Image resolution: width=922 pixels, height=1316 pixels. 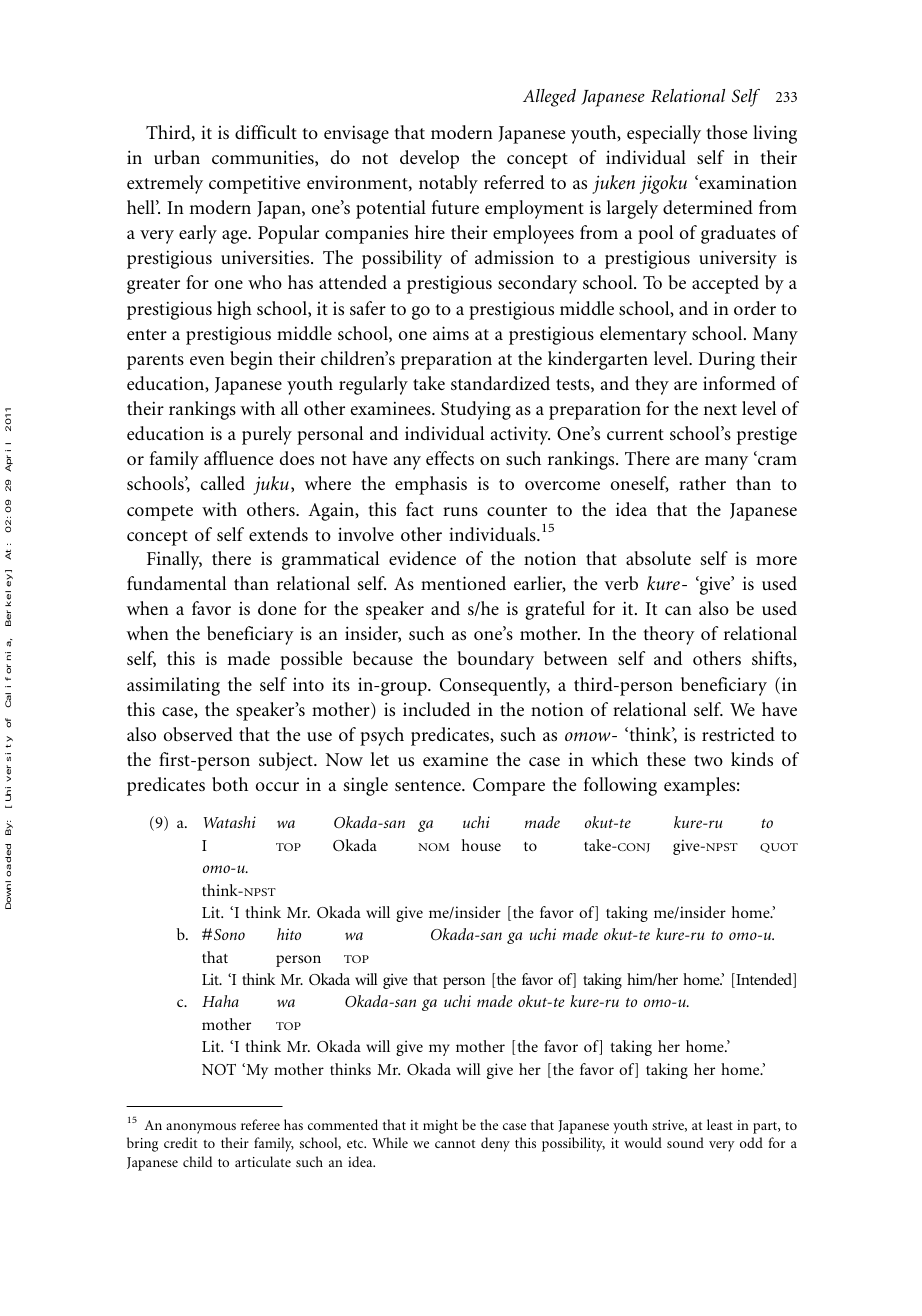 I want to click on difficult, so click(x=266, y=132).
